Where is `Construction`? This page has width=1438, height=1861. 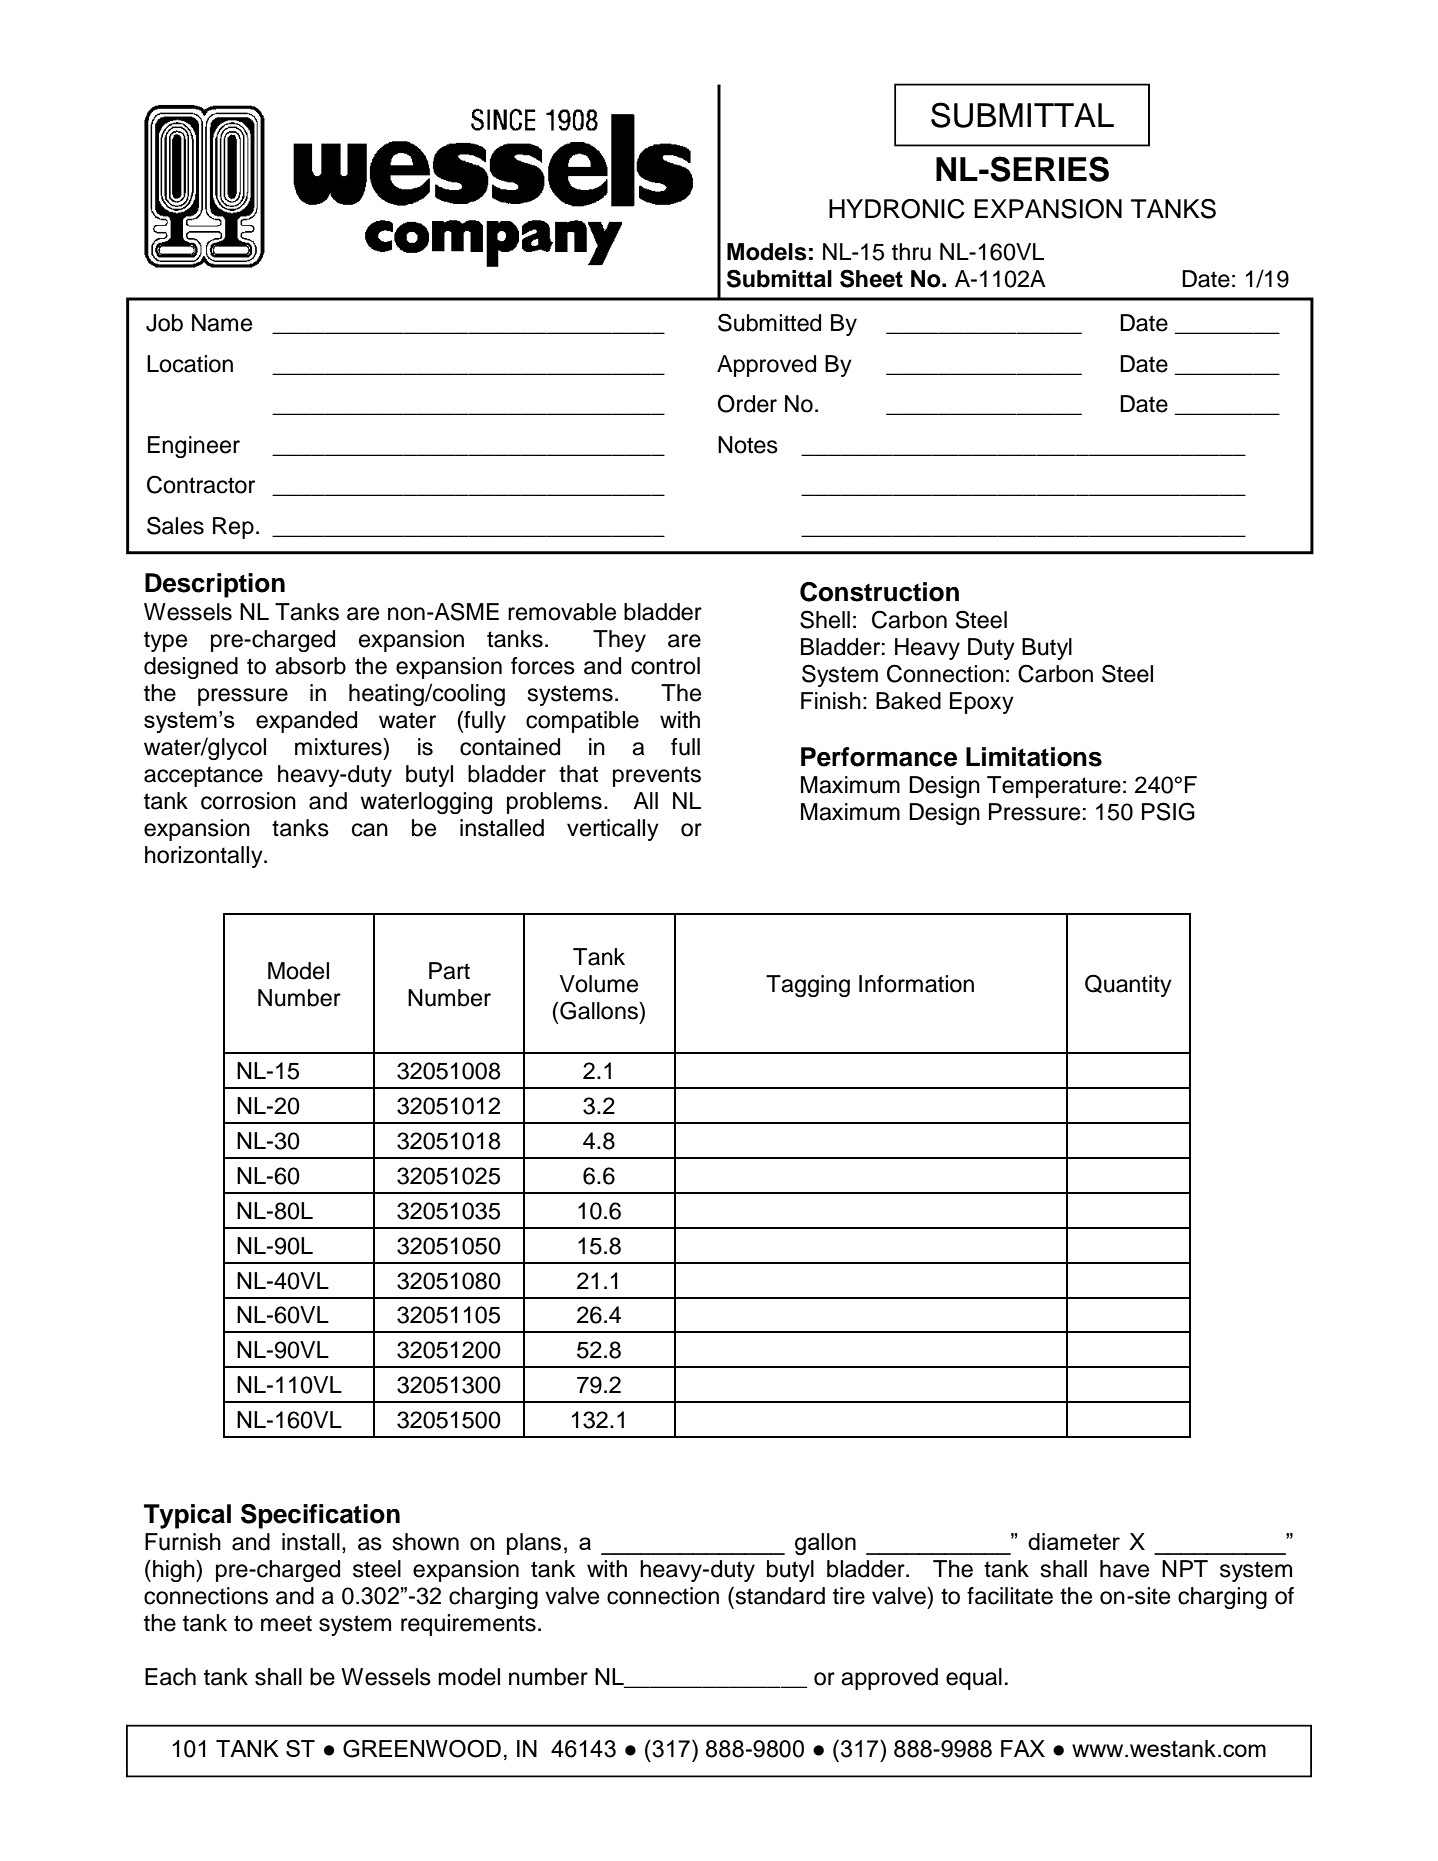
Construction is located at coordinates (879, 592).
